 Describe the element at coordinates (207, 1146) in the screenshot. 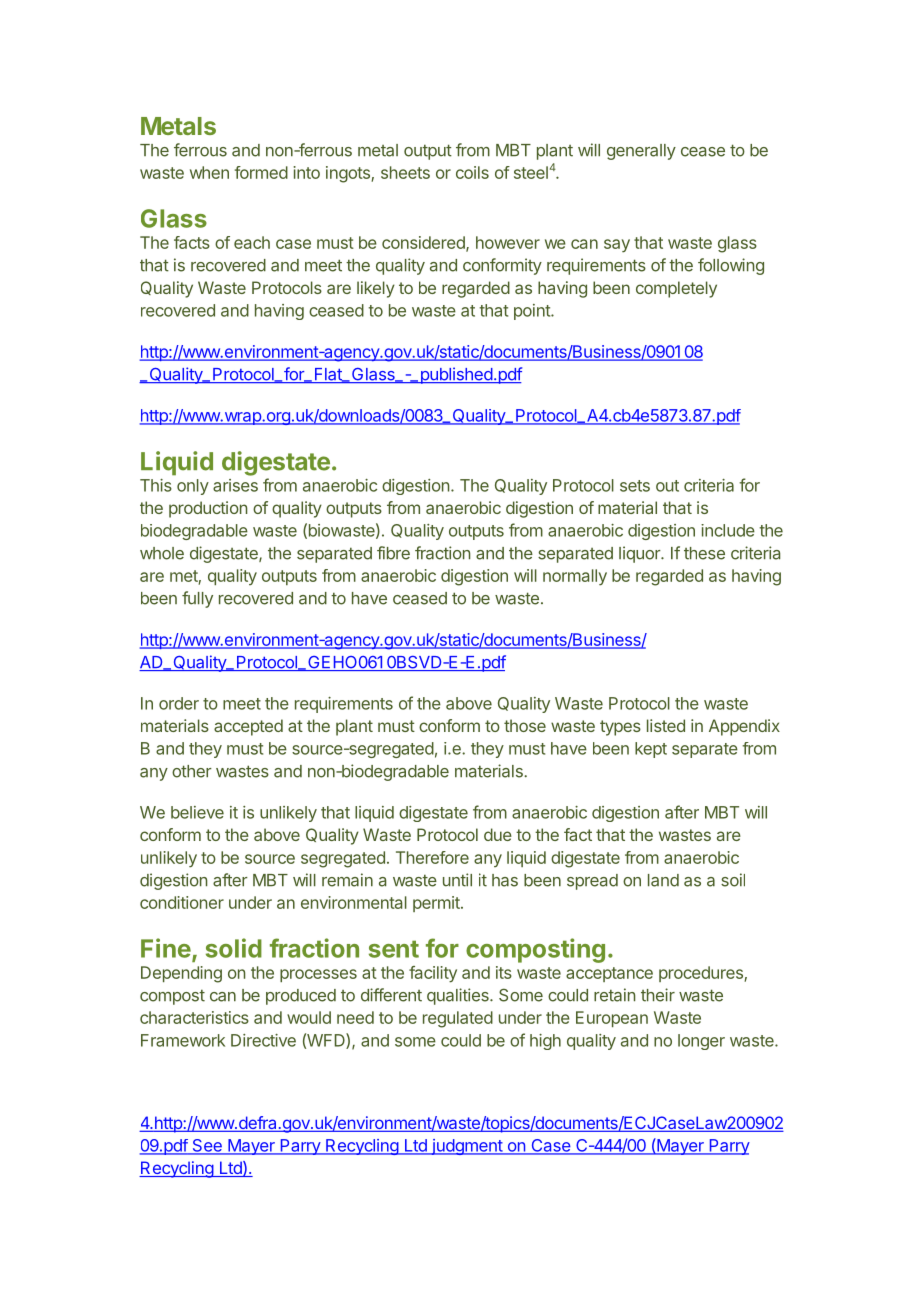

I see `See` at that location.
